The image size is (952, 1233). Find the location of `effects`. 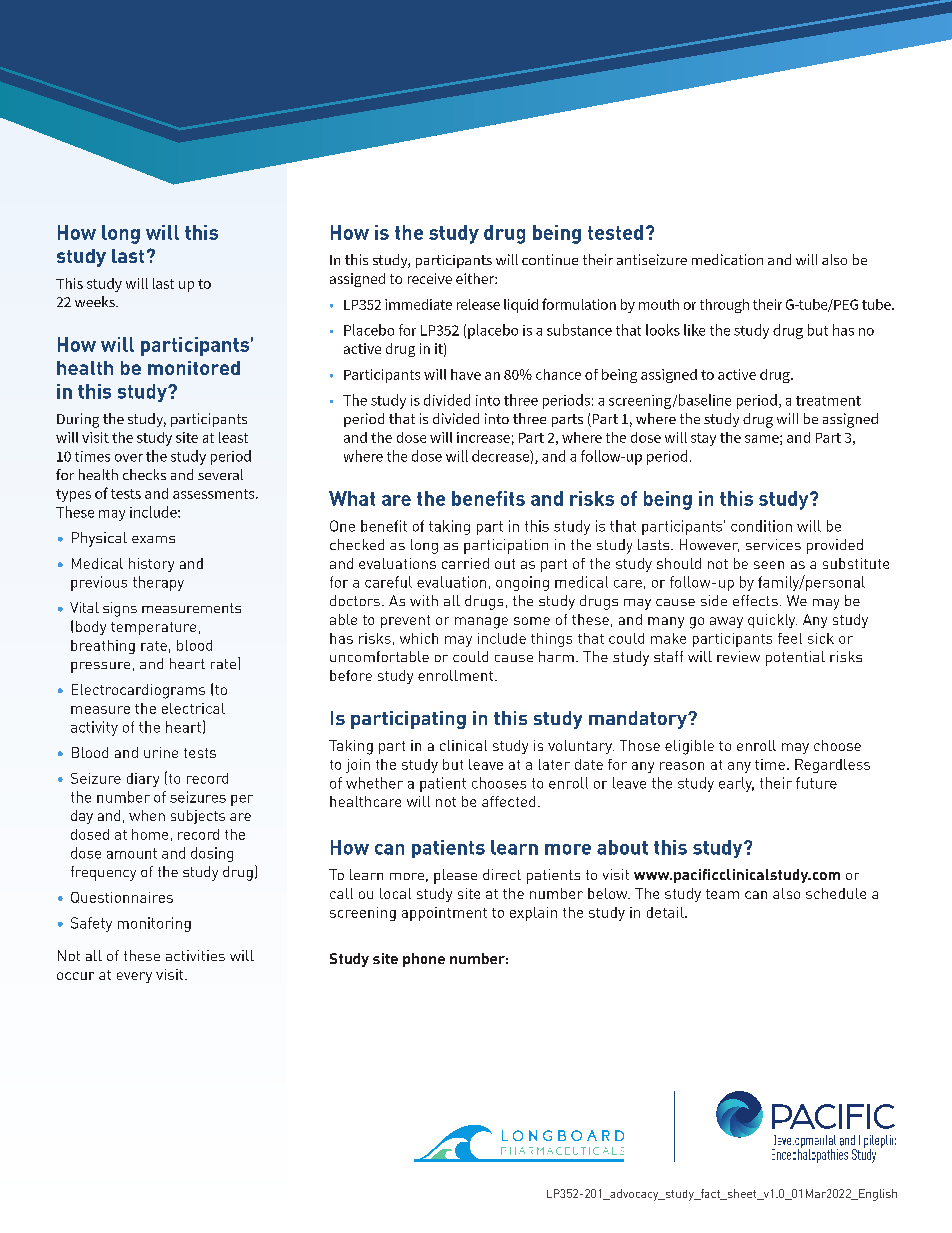

effects is located at coordinates (755, 600).
